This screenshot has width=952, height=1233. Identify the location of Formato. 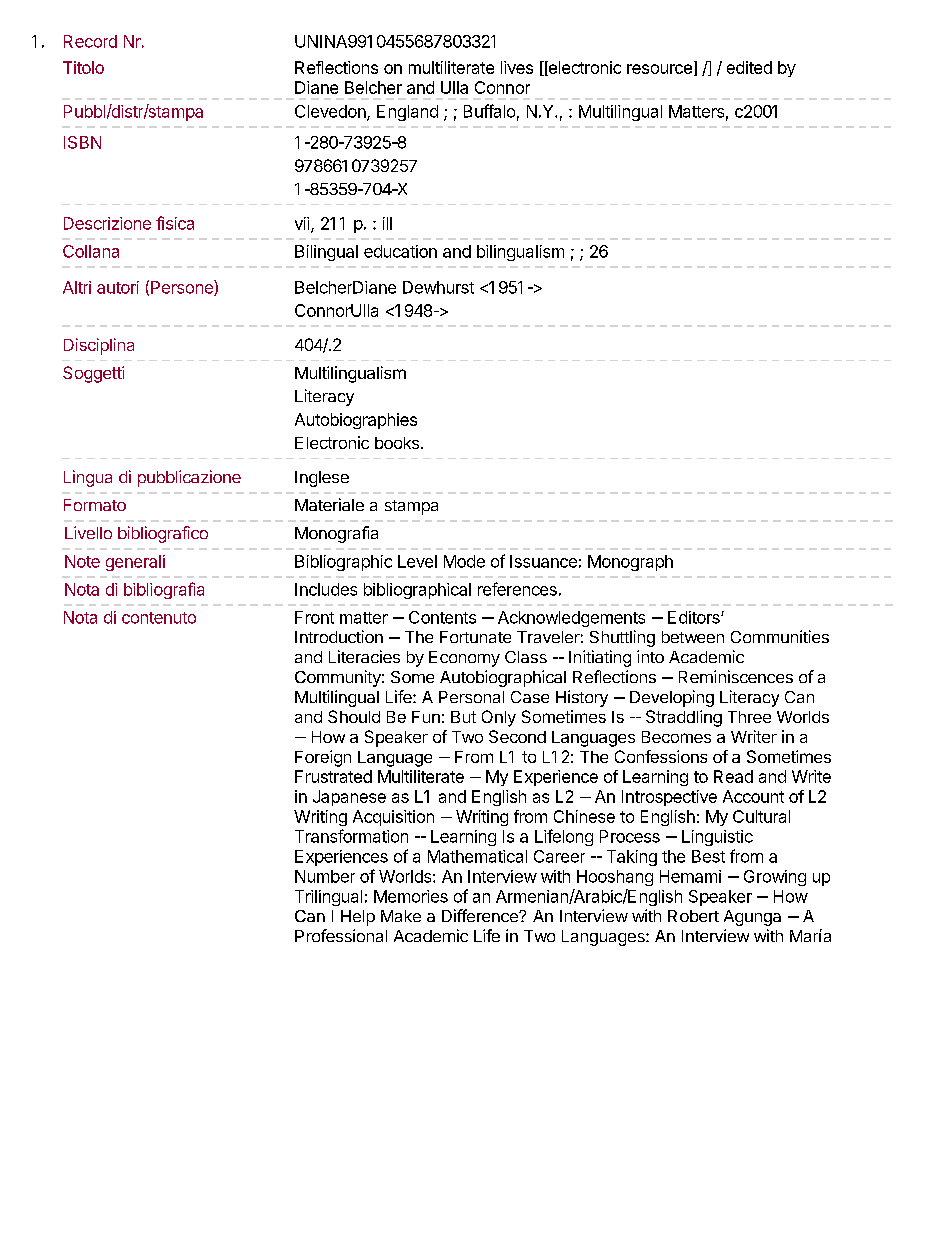
(95, 505).
